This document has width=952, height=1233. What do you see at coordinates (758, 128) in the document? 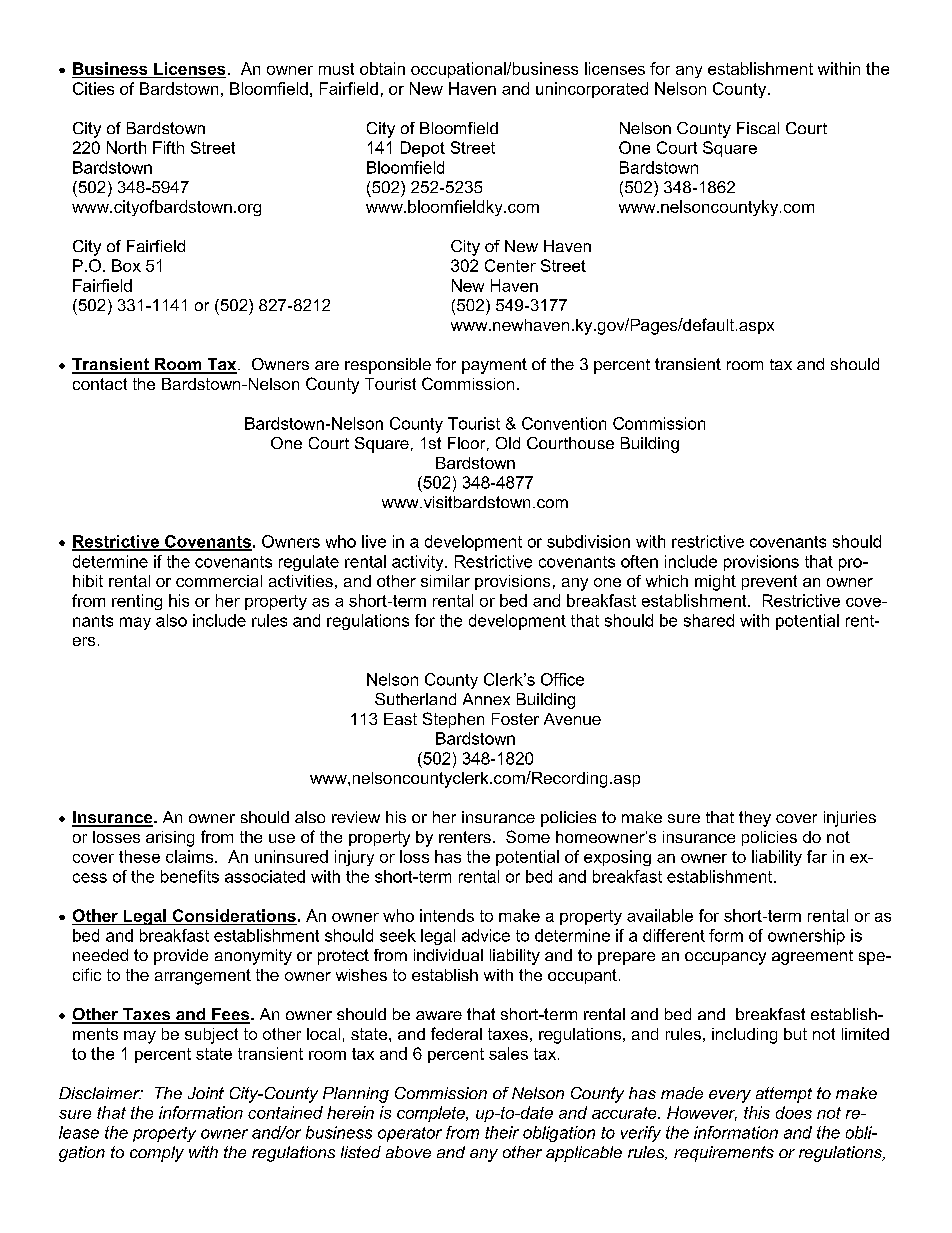
I see `Fiscal` at bounding box center [758, 128].
